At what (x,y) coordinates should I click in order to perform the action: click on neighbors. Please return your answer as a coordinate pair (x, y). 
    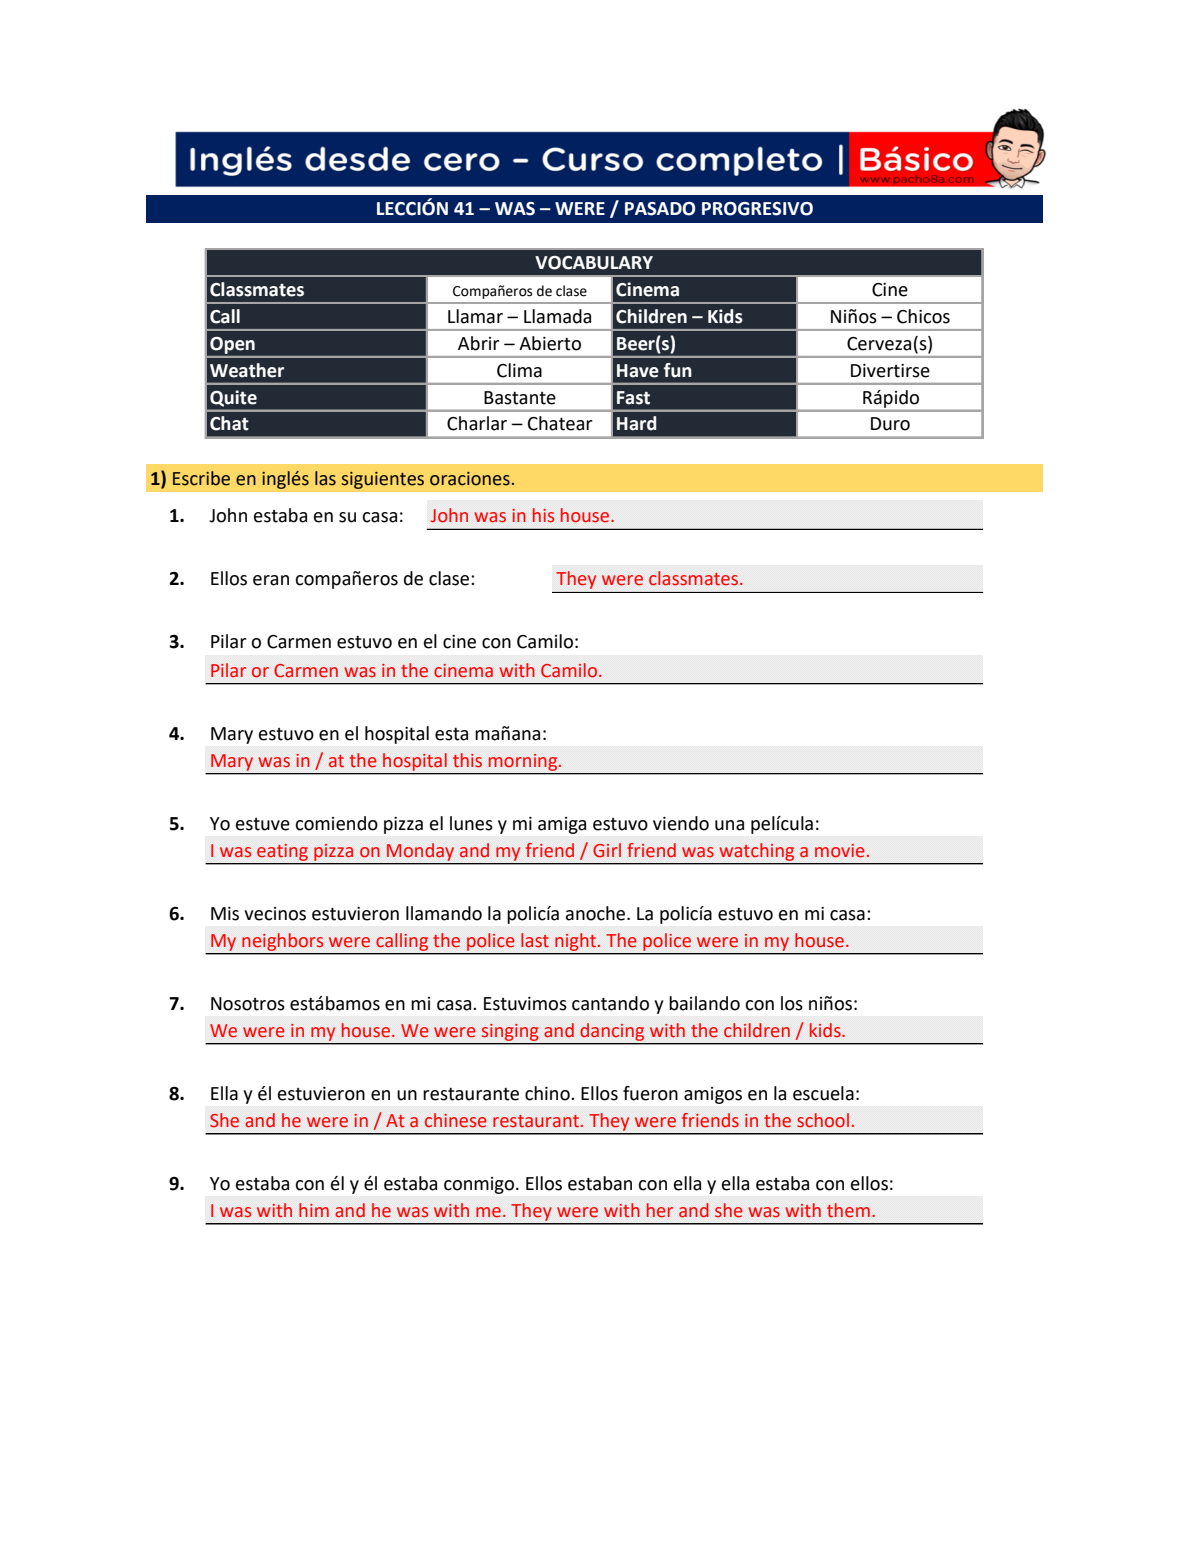
    Looking at the image, I should click on (283, 942).
